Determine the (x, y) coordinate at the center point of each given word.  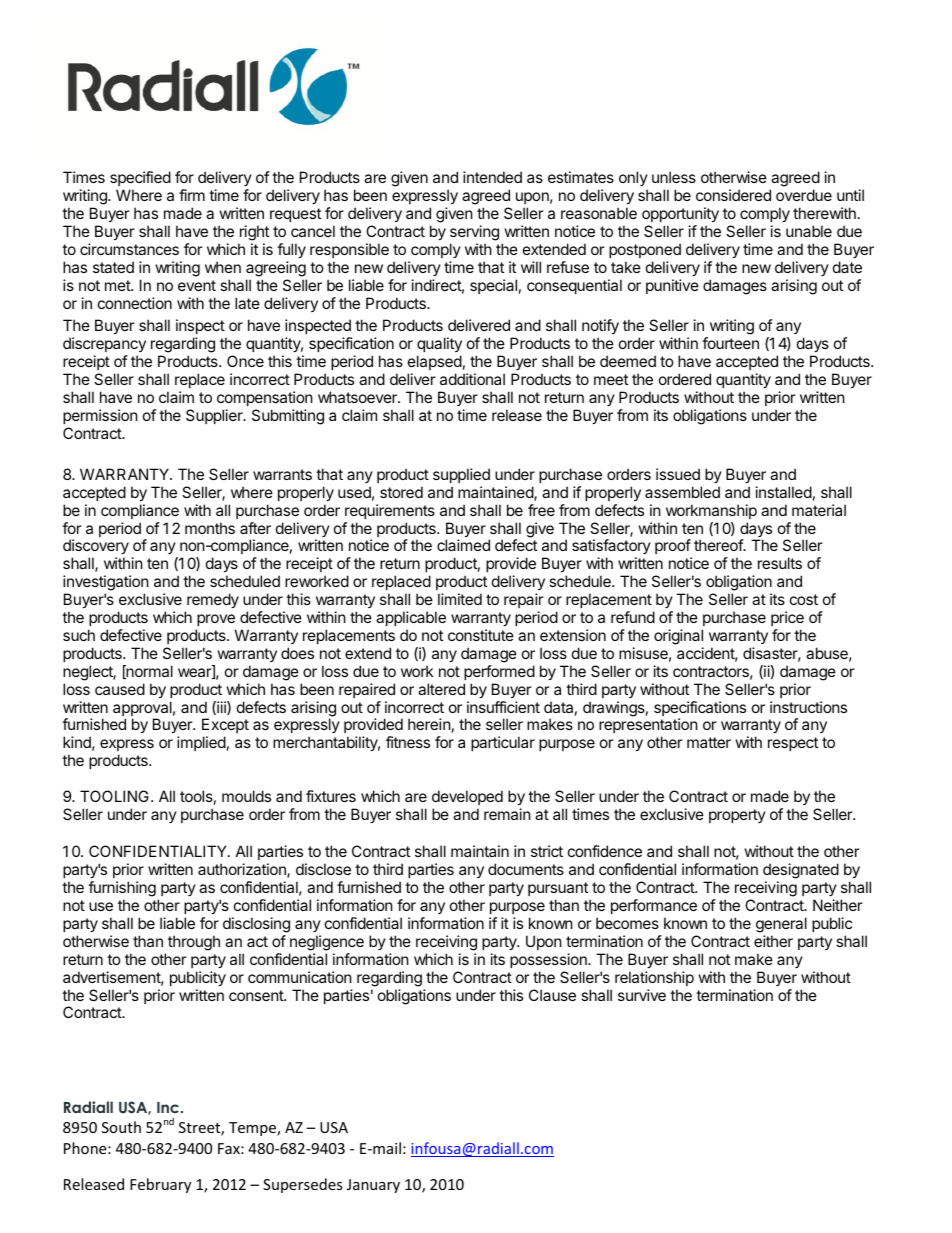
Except (225, 727)
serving (474, 233)
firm (192, 195)
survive (642, 995)
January (373, 1186)
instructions (808, 707)
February (160, 1185)
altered (441, 689)
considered (733, 195)
